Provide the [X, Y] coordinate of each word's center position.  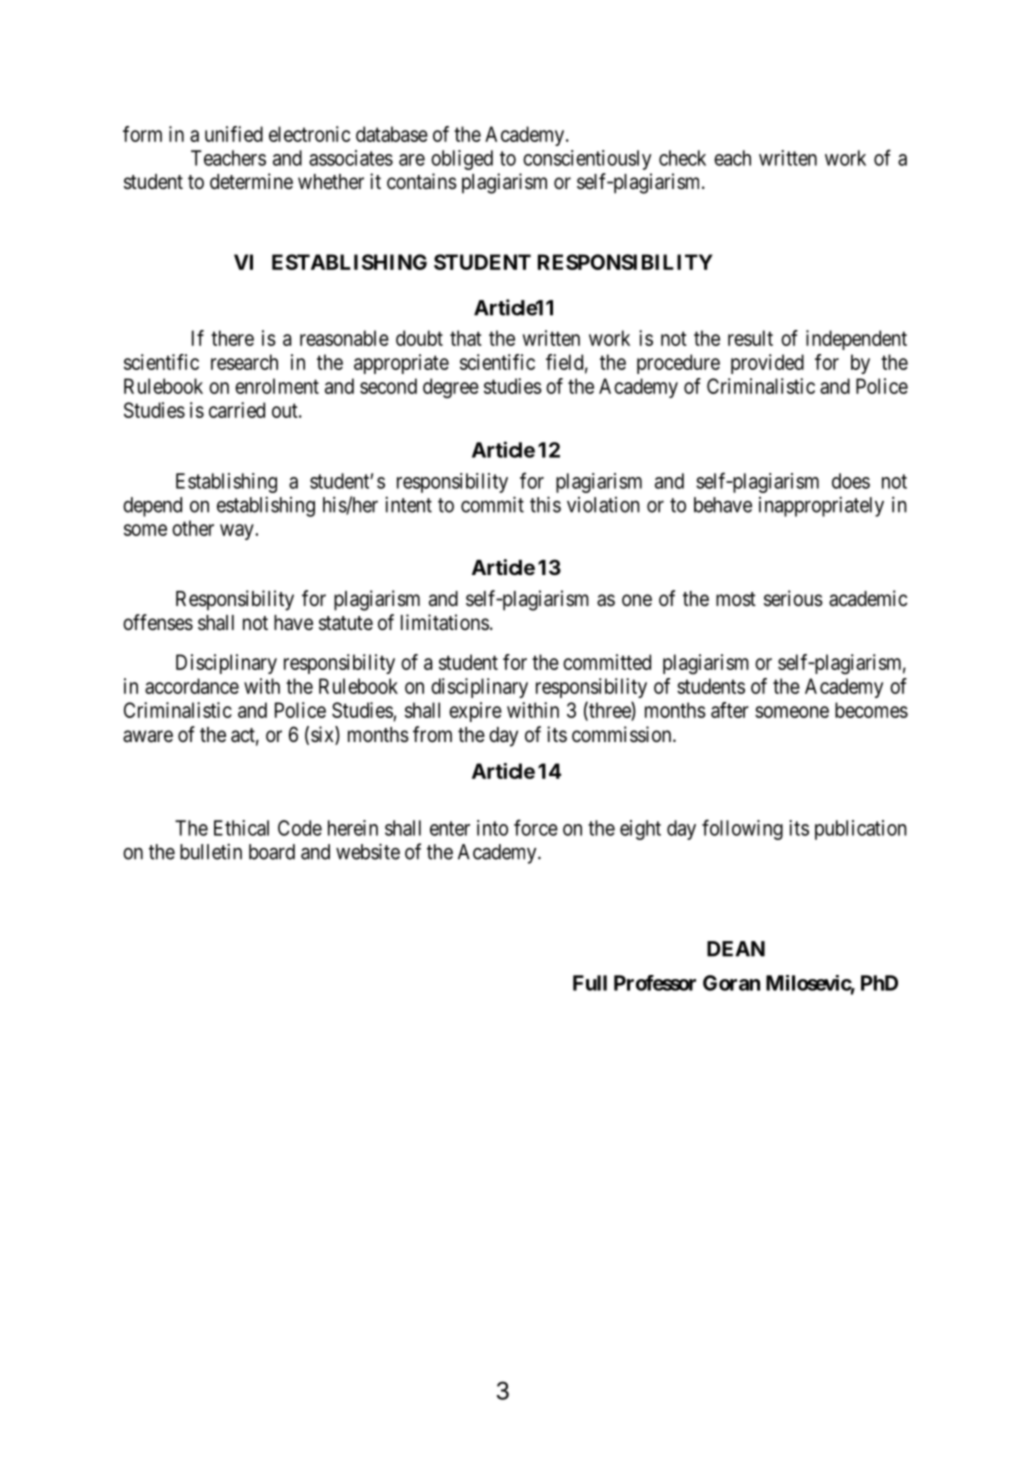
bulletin [211, 851]
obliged [462, 160]
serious [793, 598]
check [682, 158]
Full [590, 983]
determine [251, 181]
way [238, 532]
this [545, 504]
